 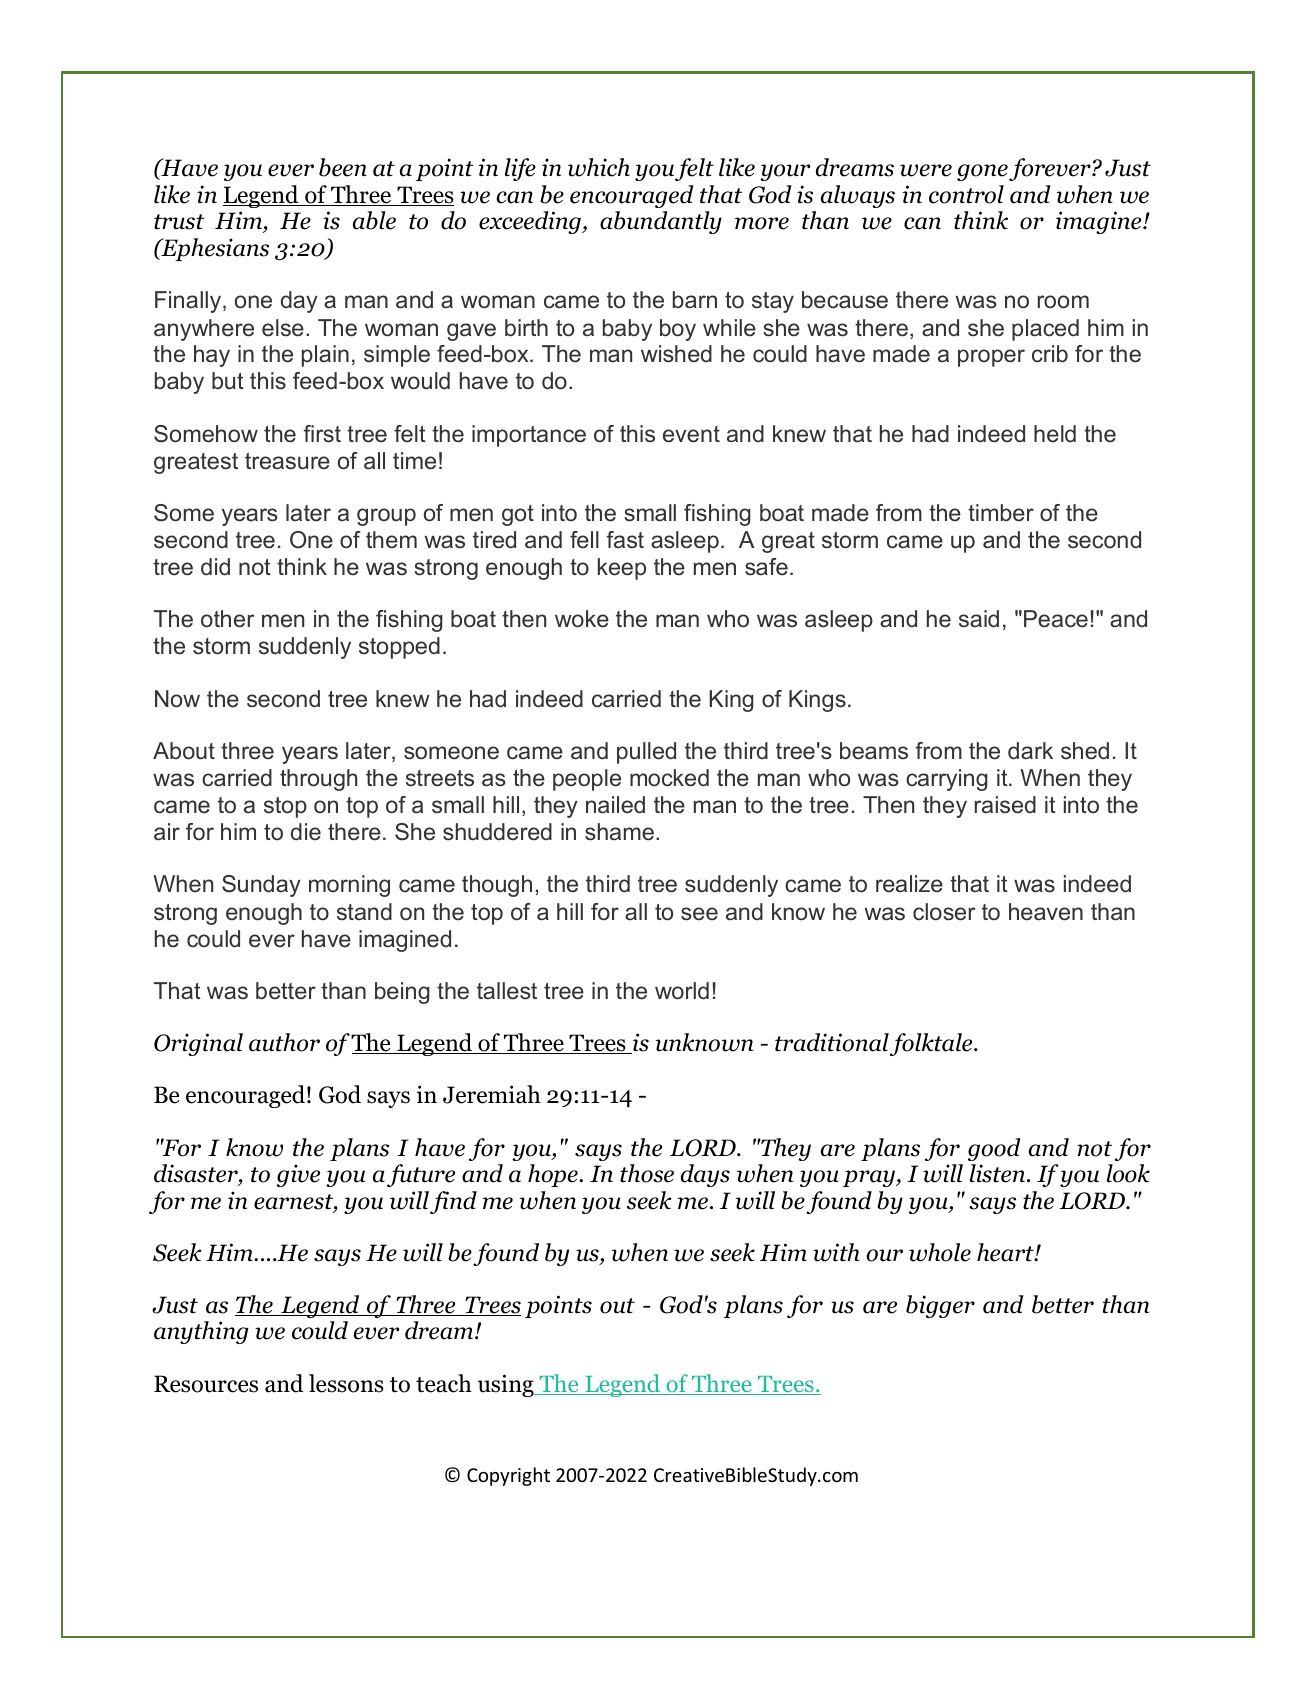 I want to click on give, so click(x=298, y=1175).
